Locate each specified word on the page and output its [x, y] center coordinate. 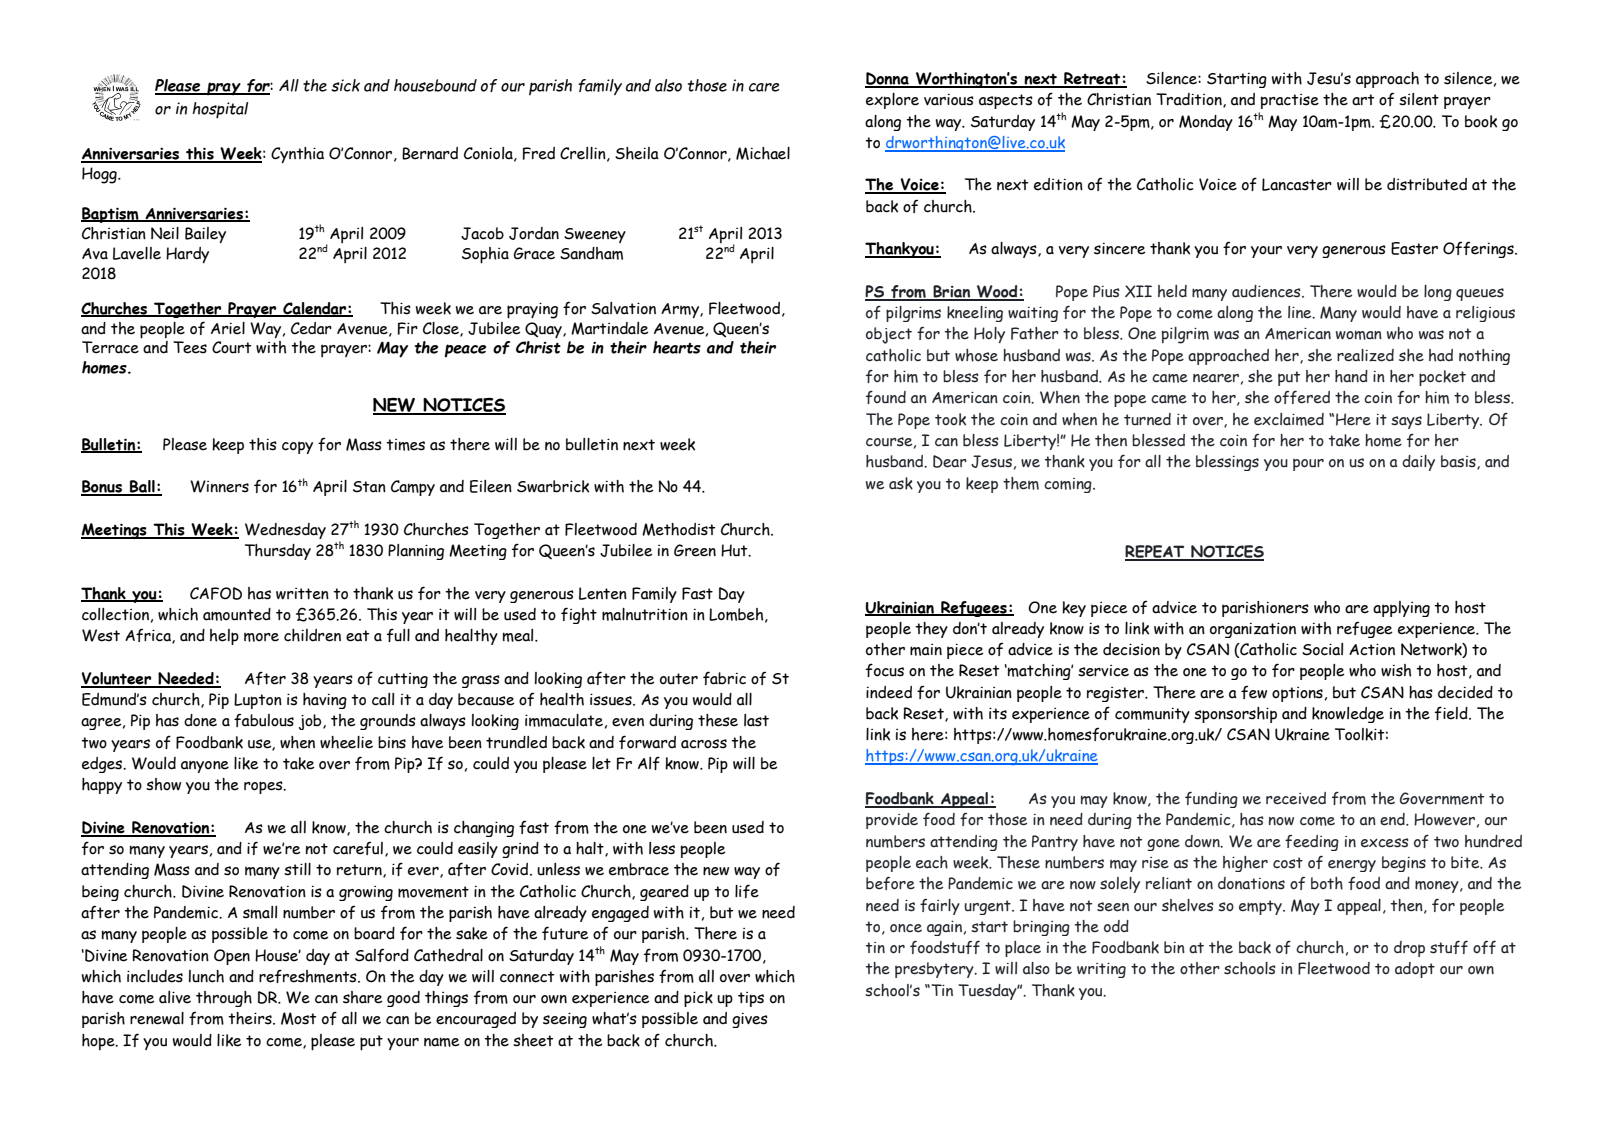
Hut [735, 550]
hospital [220, 110]
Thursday [278, 552]
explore [892, 101]
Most [298, 1018]
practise [1289, 101]
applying [1401, 609]
